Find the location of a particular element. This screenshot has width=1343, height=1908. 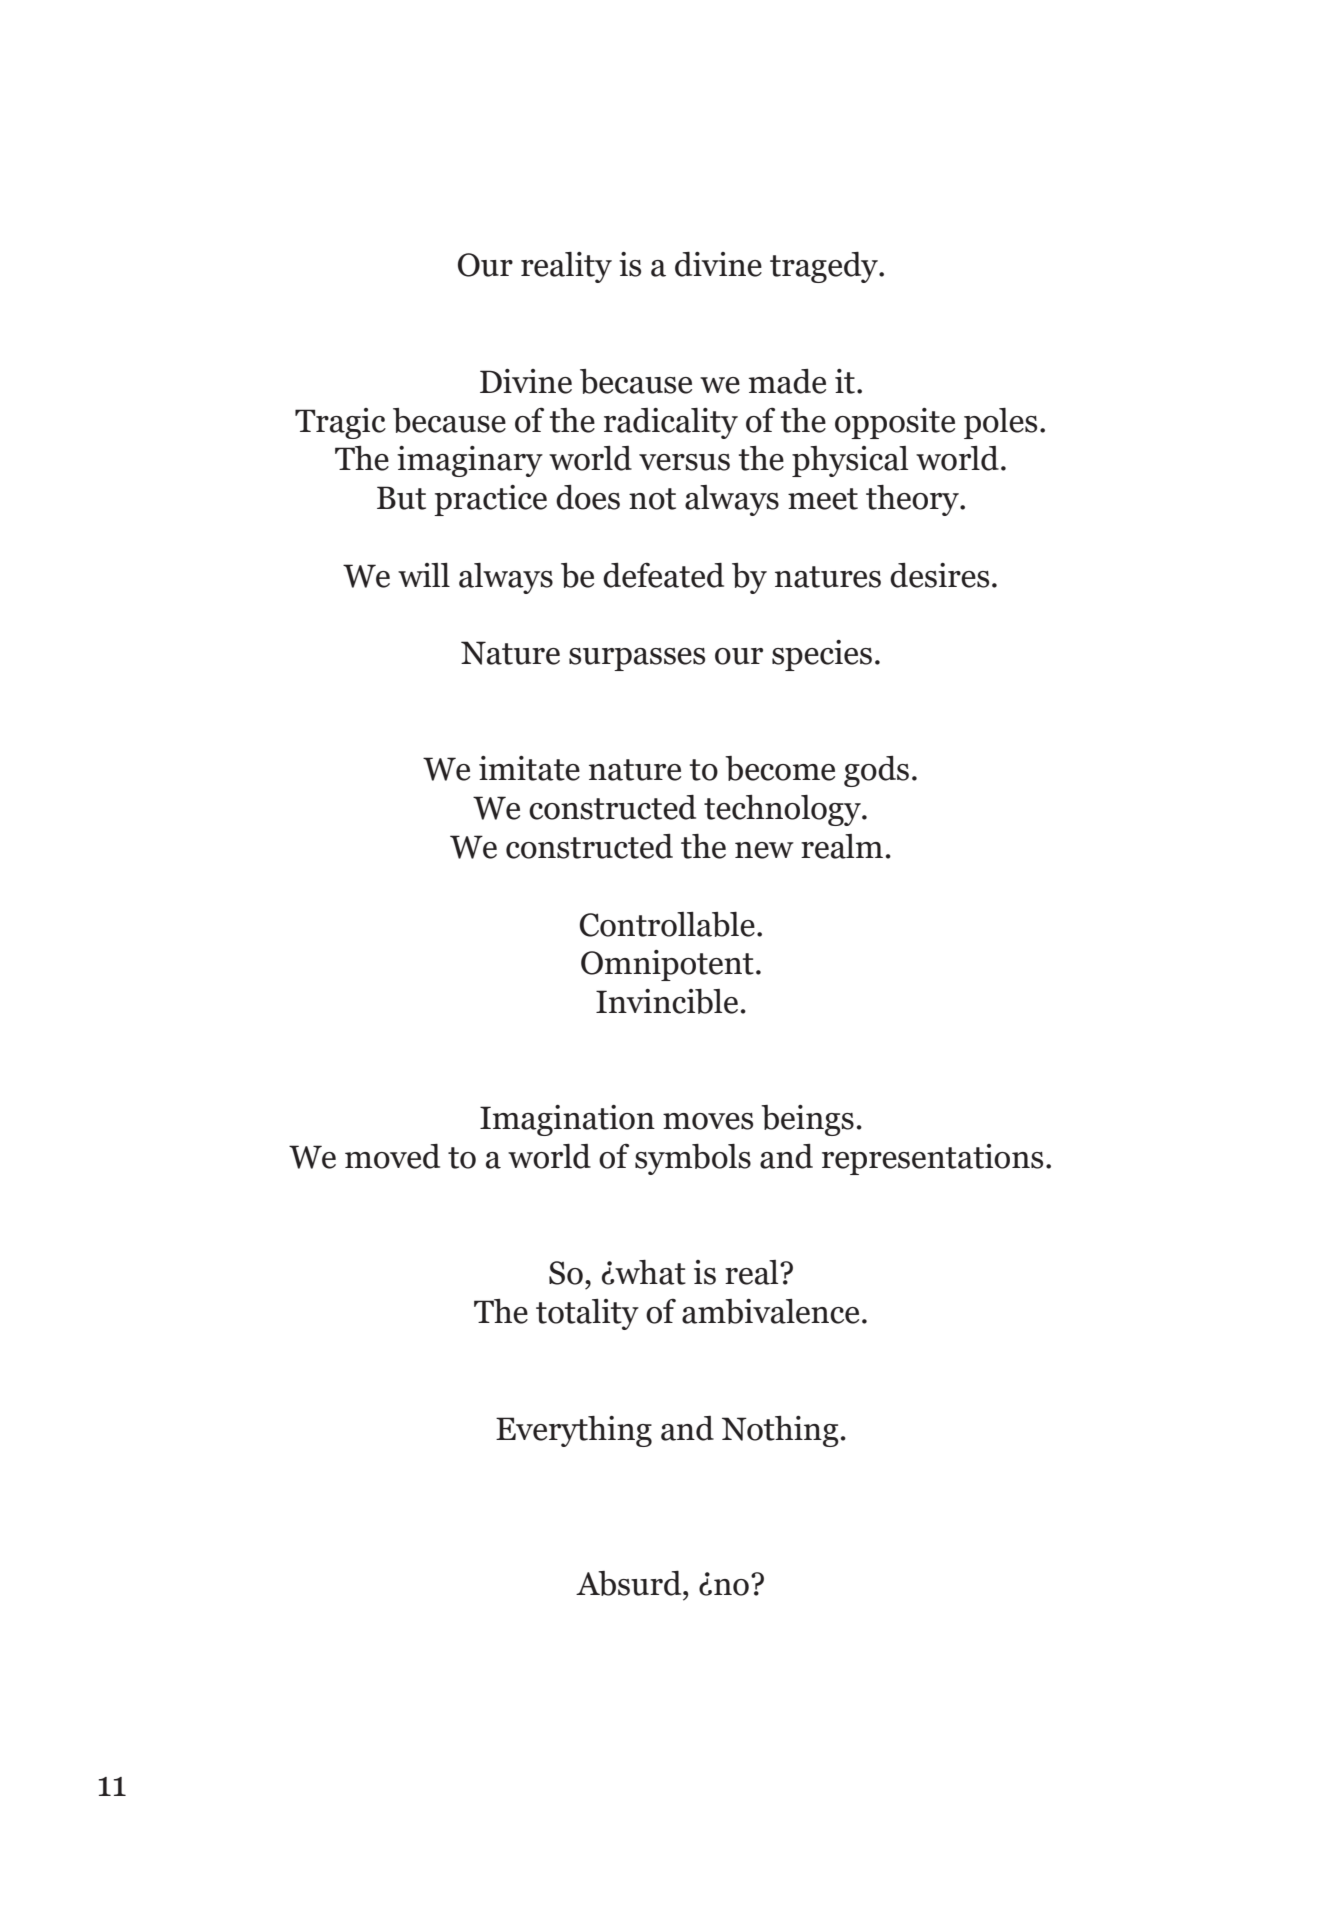

desires is located at coordinates (939, 575).
